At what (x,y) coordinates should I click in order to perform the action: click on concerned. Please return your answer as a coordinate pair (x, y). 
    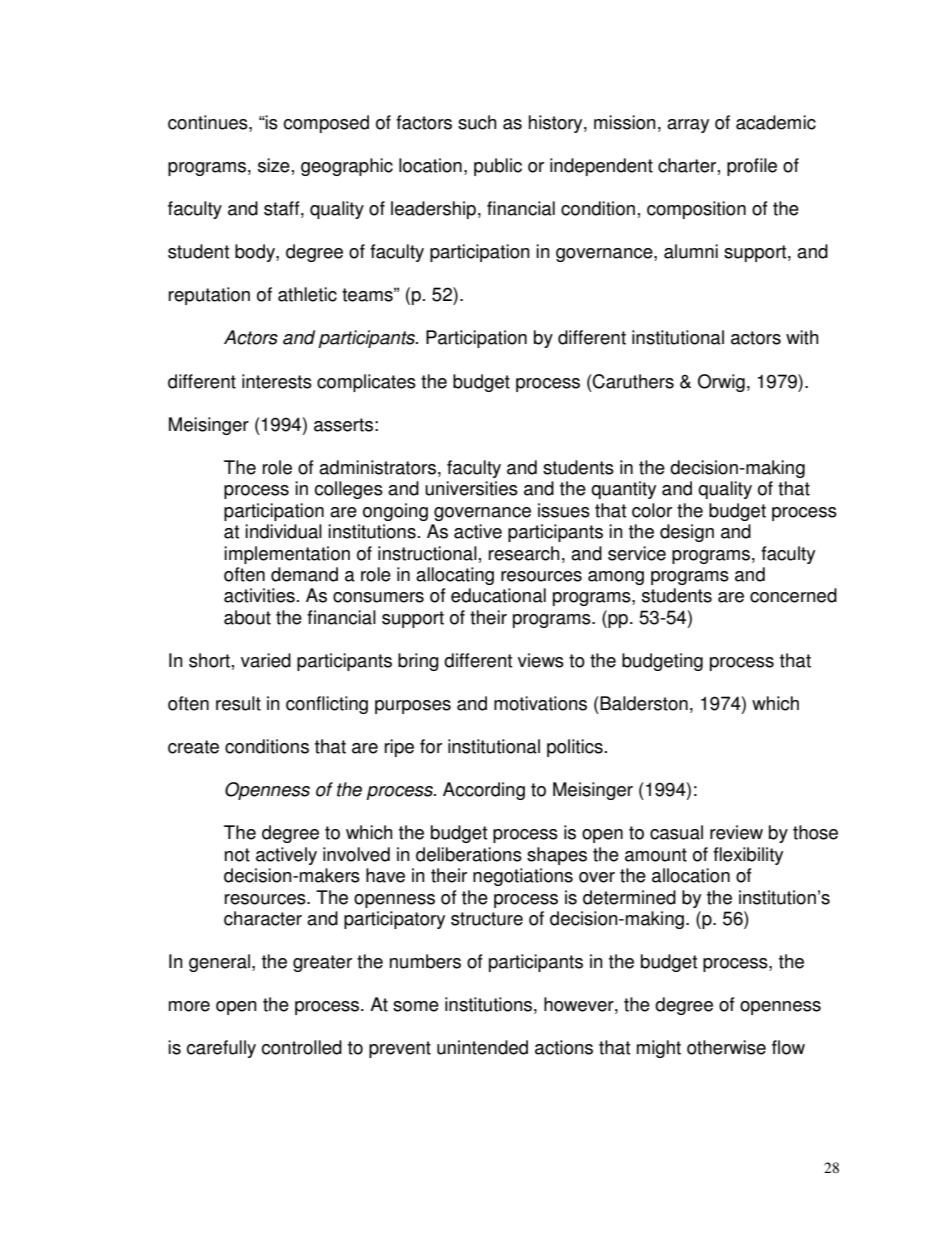
    Looking at the image, I should click on (793, 595).
